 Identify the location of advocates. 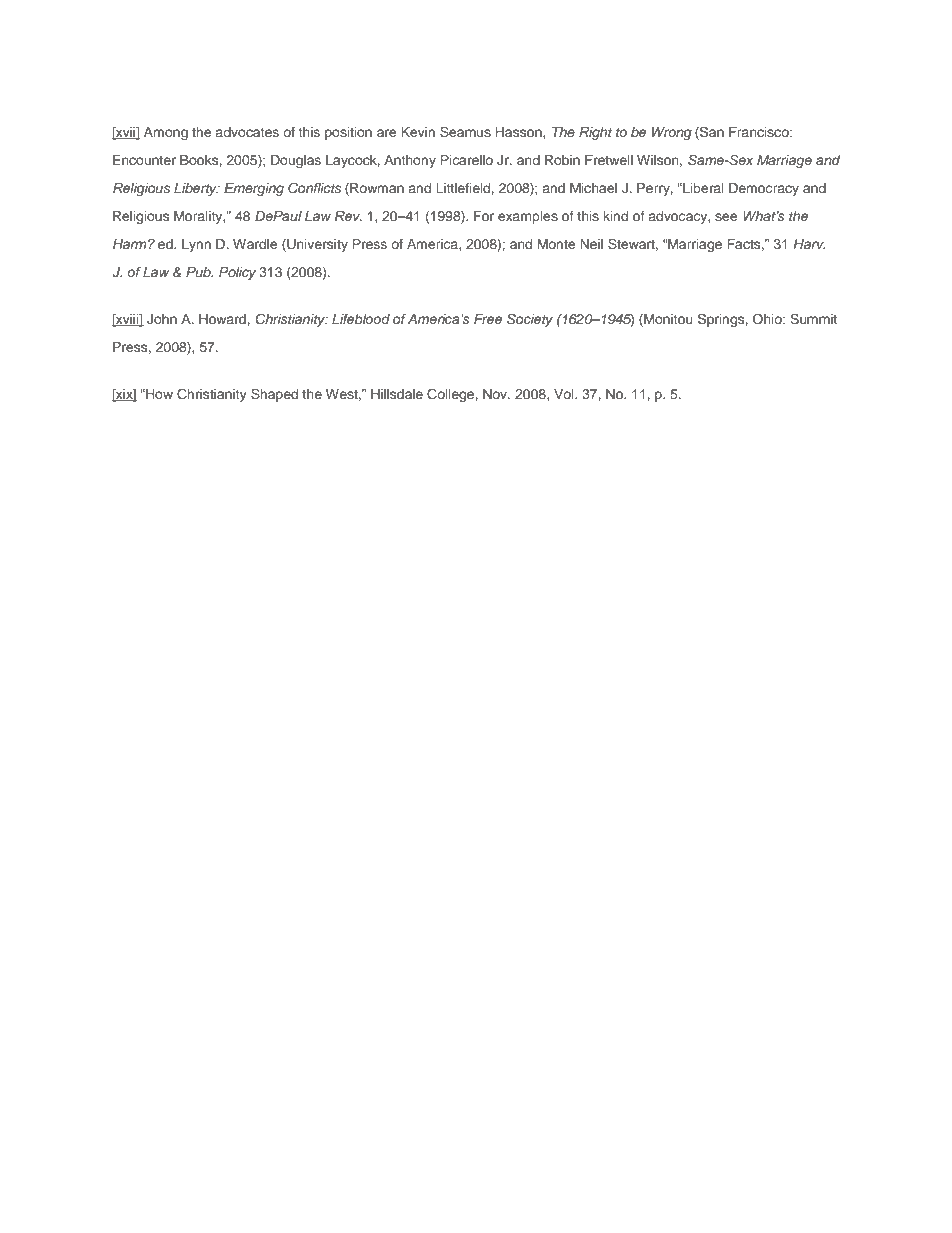
(247, 132).
